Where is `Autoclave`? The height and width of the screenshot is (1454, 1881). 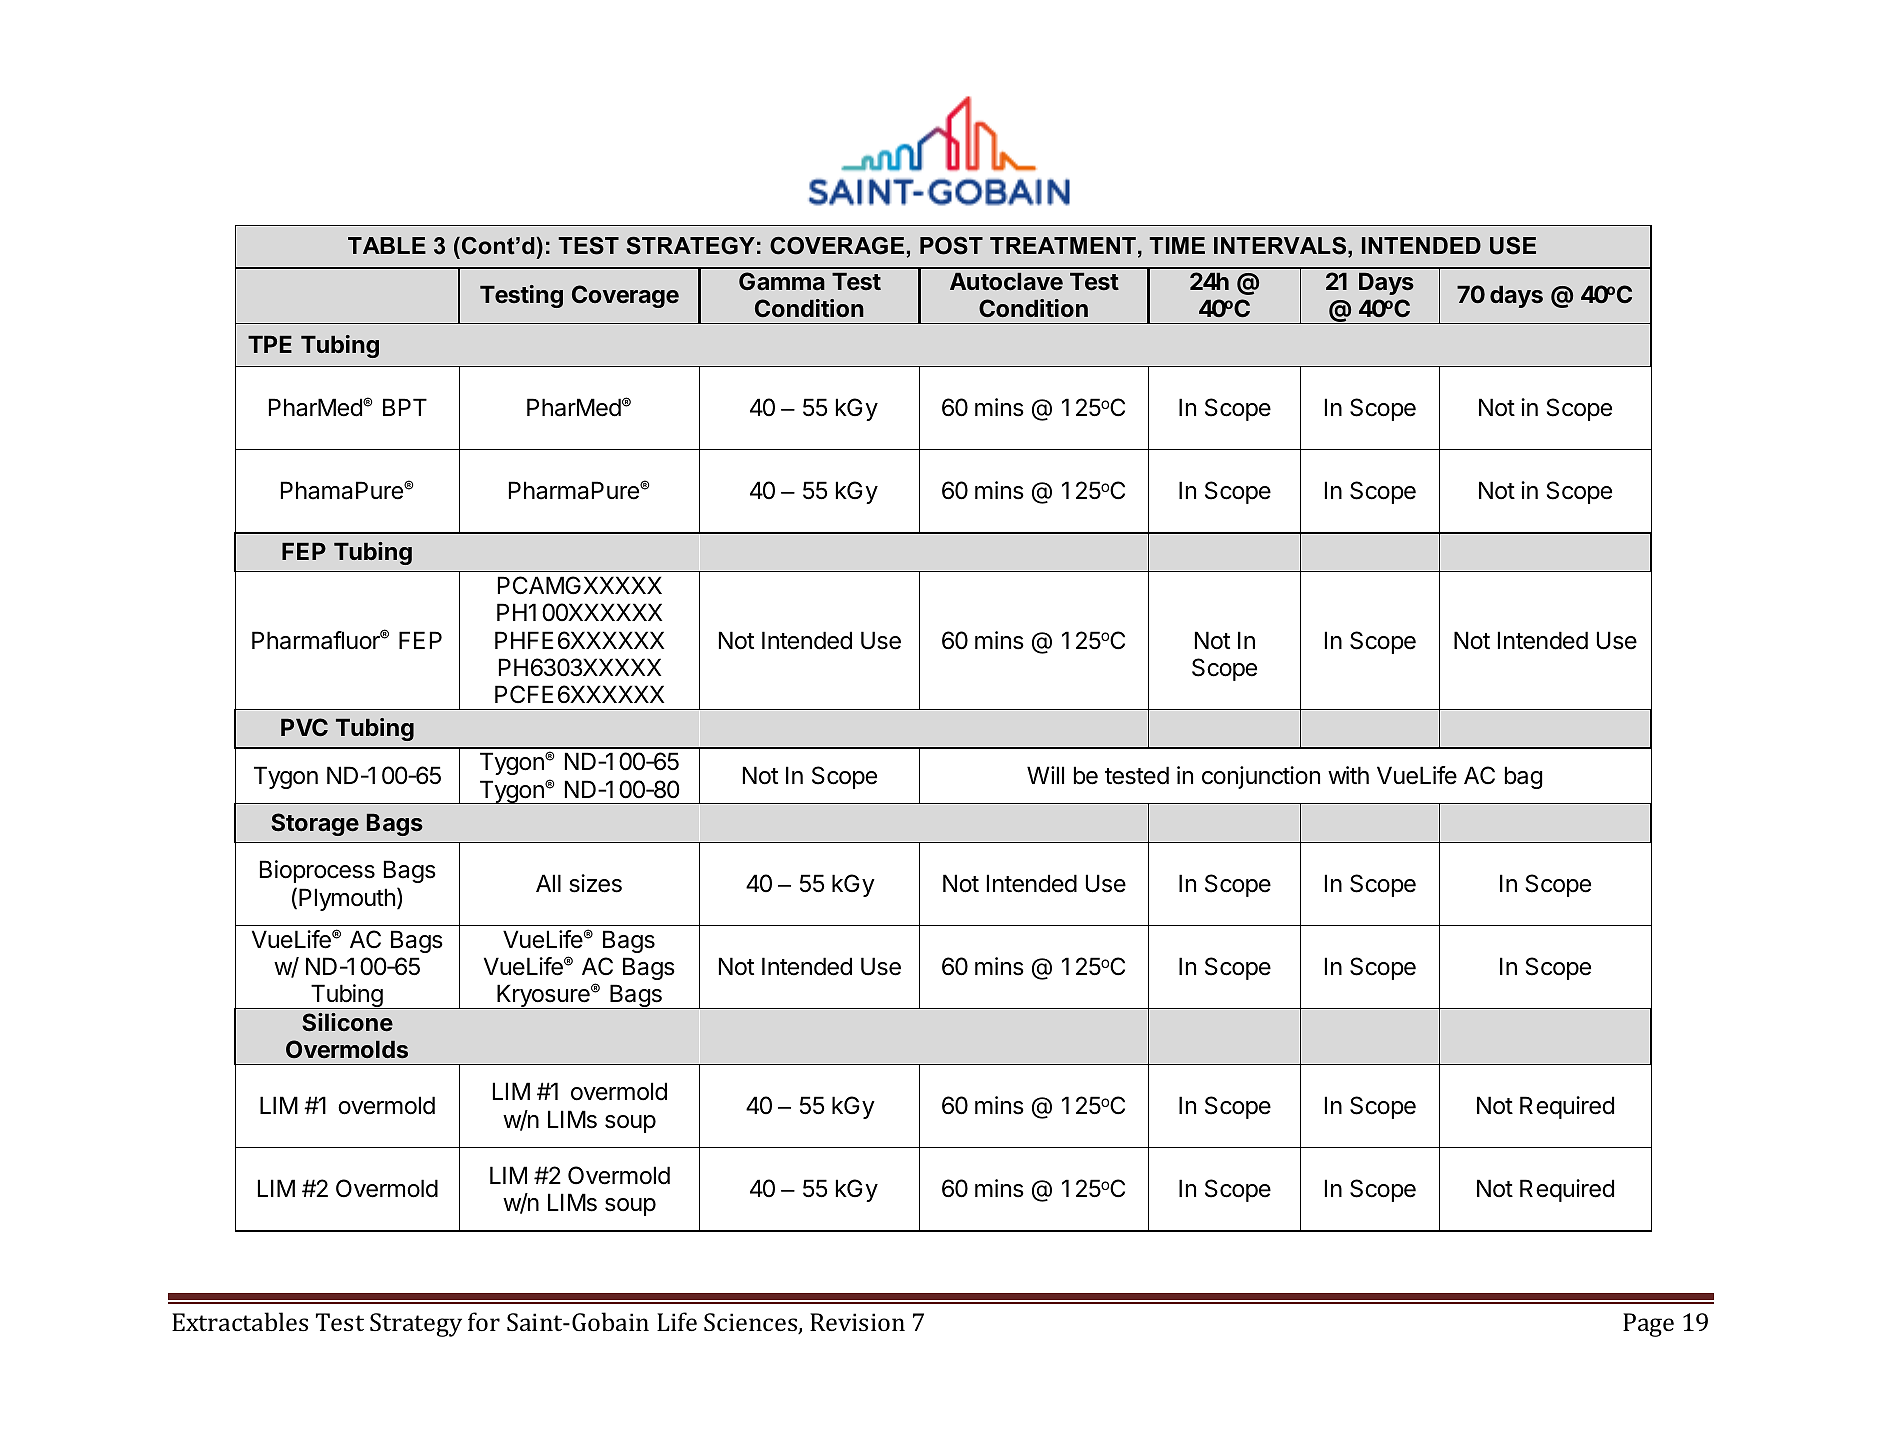 Autoclave is located at coordinates (1006, 281).
